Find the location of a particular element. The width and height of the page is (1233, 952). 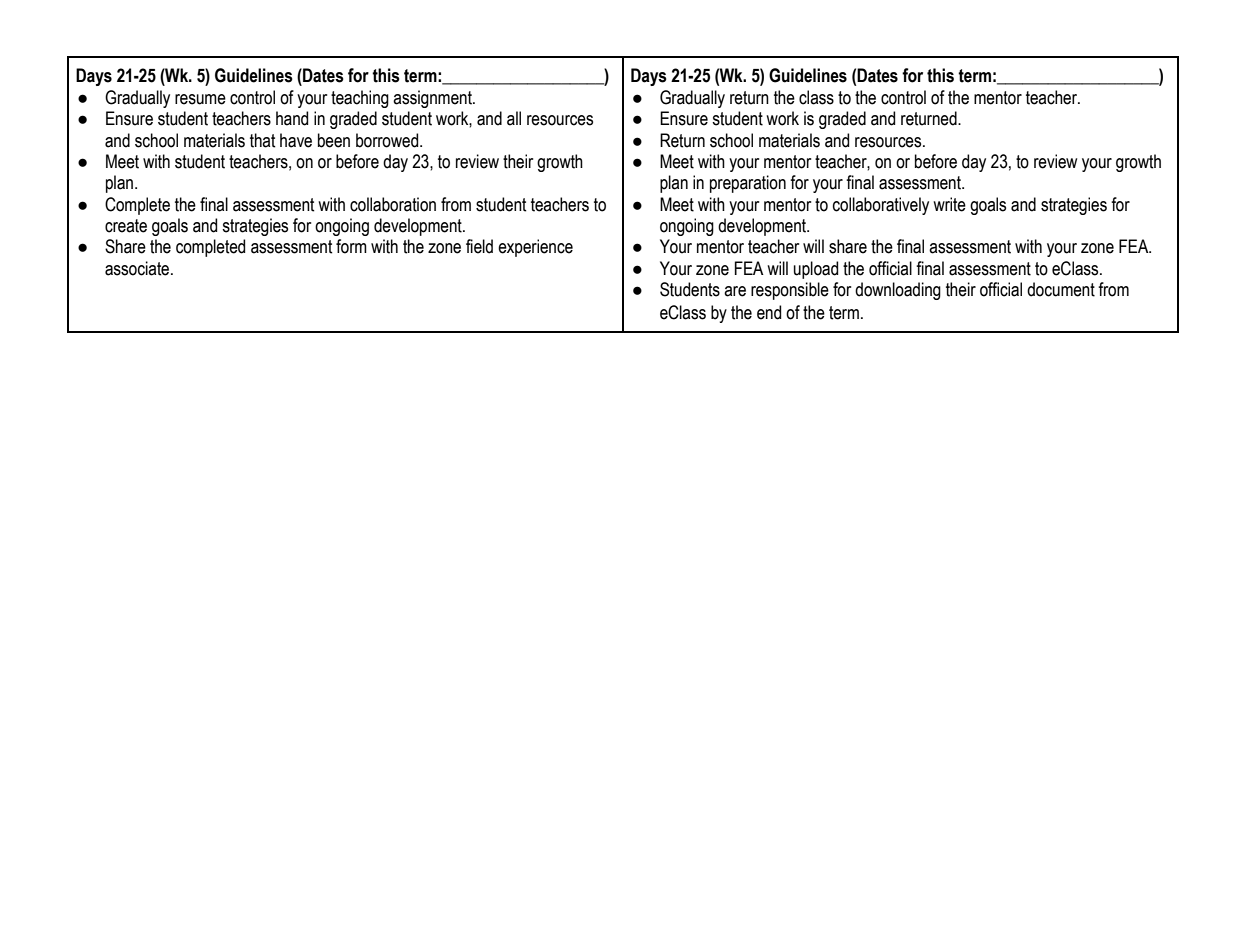

write is located at coordinates (949, 204).
